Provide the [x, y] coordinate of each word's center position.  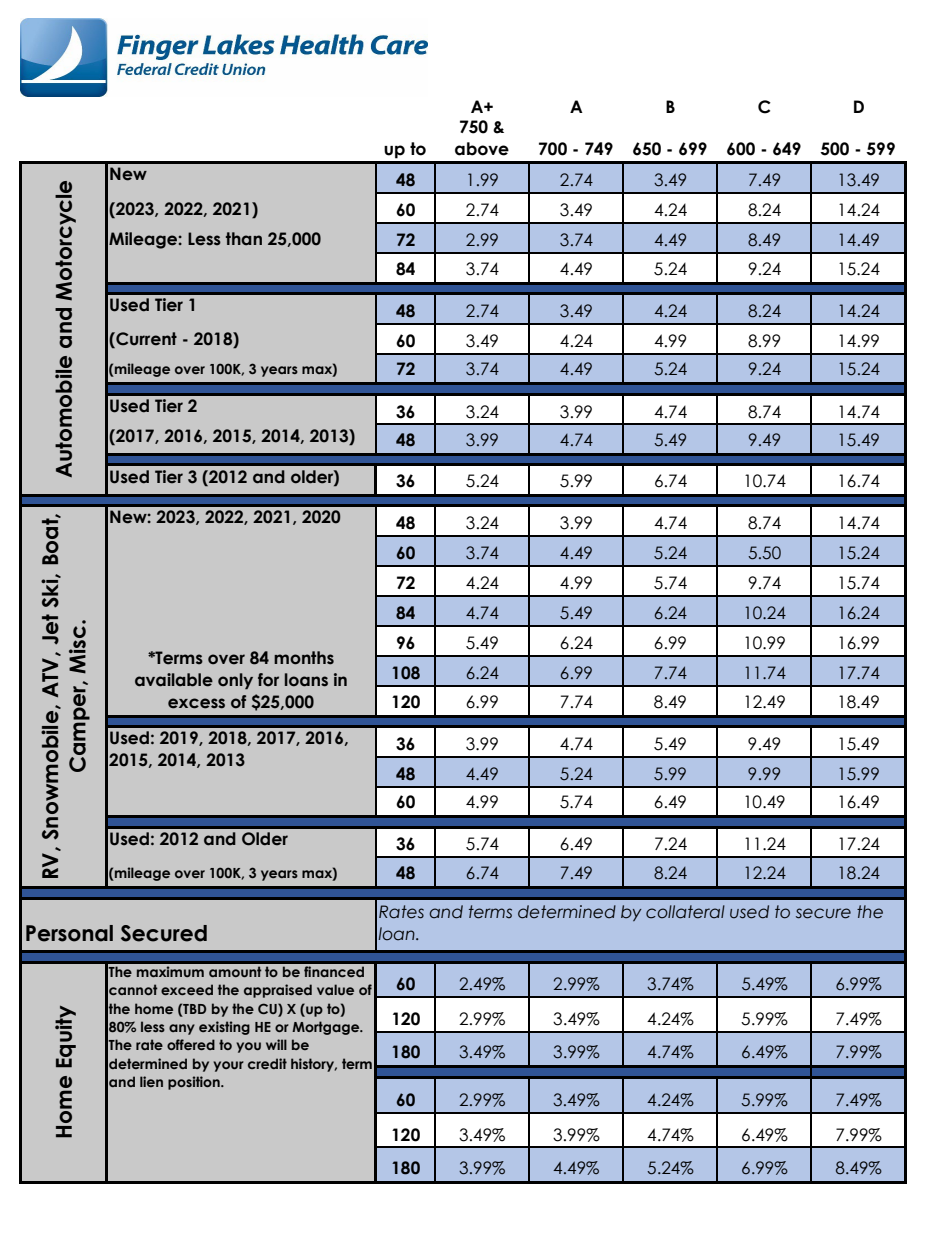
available [174, 680]
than [244, 239]
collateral [685, 912]
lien [151, 1081]
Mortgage [327, 1028]
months [304, 658]
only [235, 681]
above [482, 149]
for [268, 680]
